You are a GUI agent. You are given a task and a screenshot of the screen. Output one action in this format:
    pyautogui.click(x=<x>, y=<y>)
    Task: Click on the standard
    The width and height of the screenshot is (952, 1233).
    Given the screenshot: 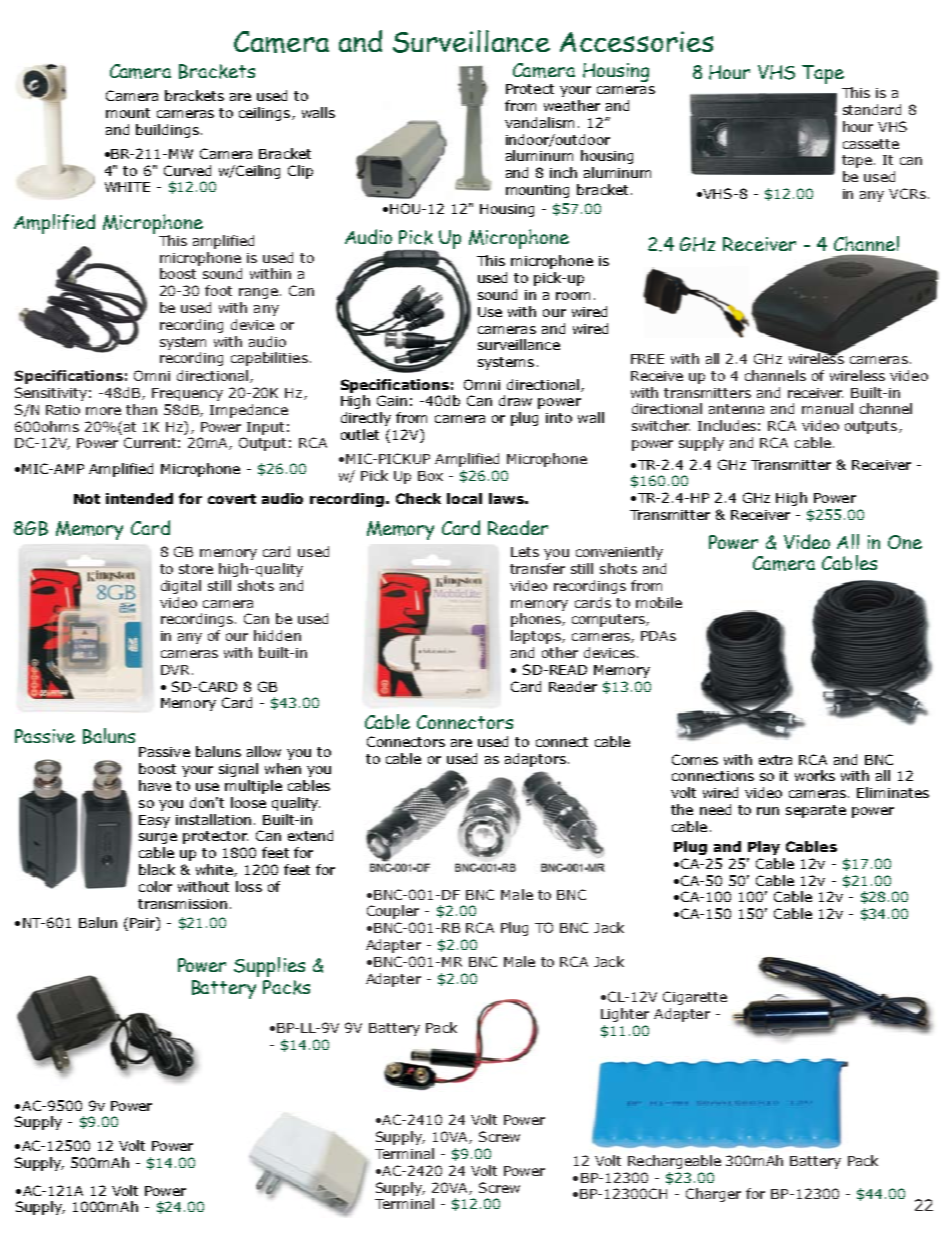 What is the action you would take?
    pyautogui.click(x=872, y=109)
